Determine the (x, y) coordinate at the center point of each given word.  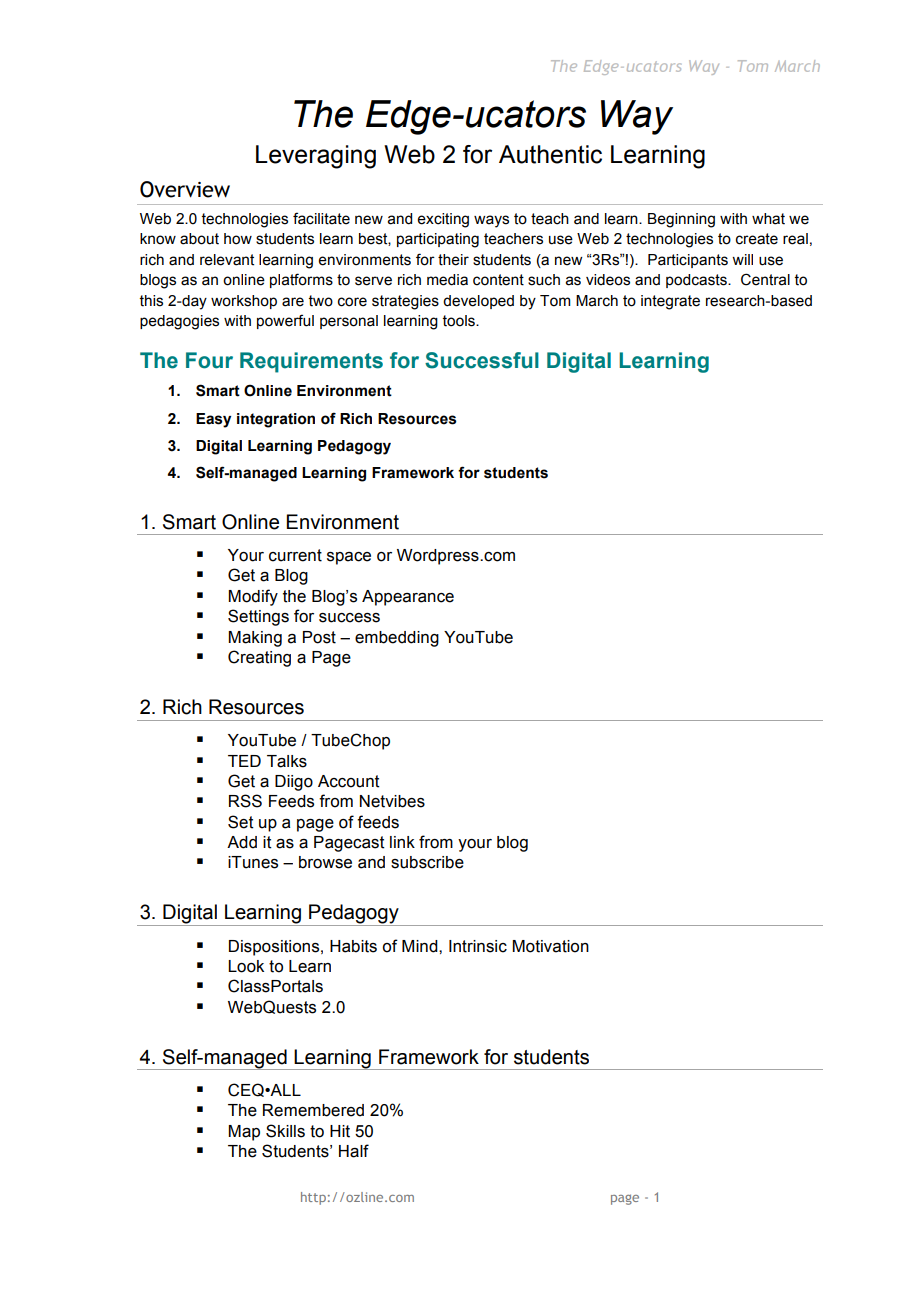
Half (354, 1151)
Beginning (681, 220)
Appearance (408, 598)
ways (491, 221)
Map (244, 1133)
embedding (397, 639)
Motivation (550, 946)
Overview (185, 189)
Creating (259, 658)
